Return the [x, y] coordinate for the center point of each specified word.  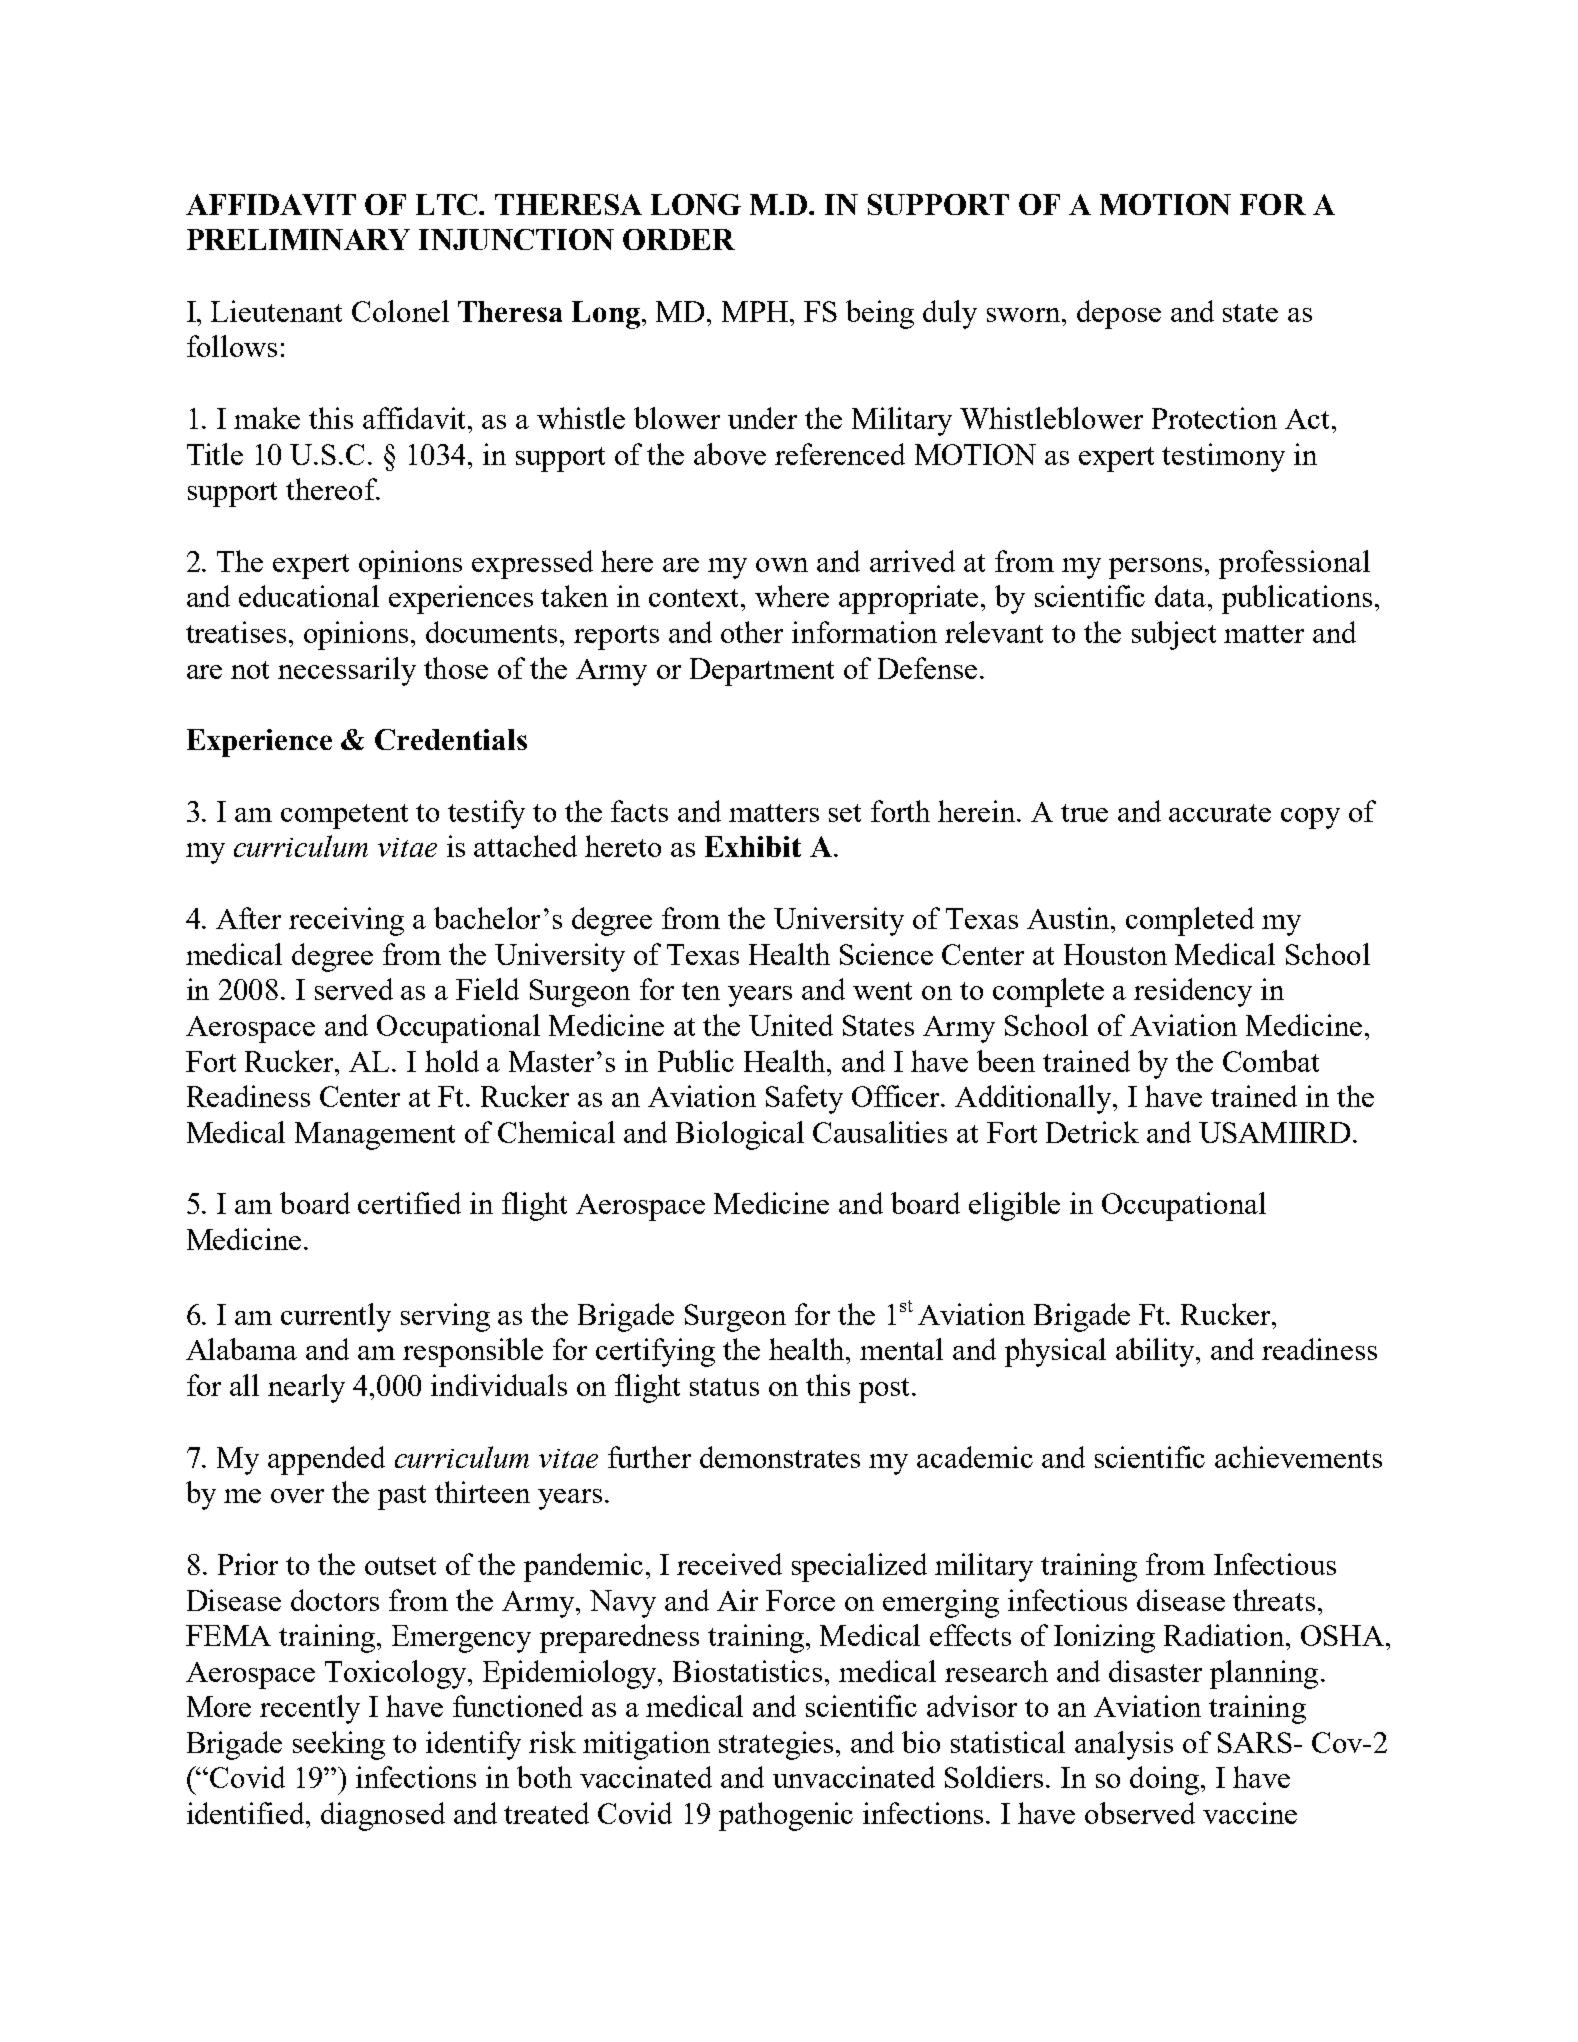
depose [1119, 314]
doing [1166, 1780]
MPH [755, 311]
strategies [778, 1745]
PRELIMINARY [298, 239]
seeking [339, 1745]
